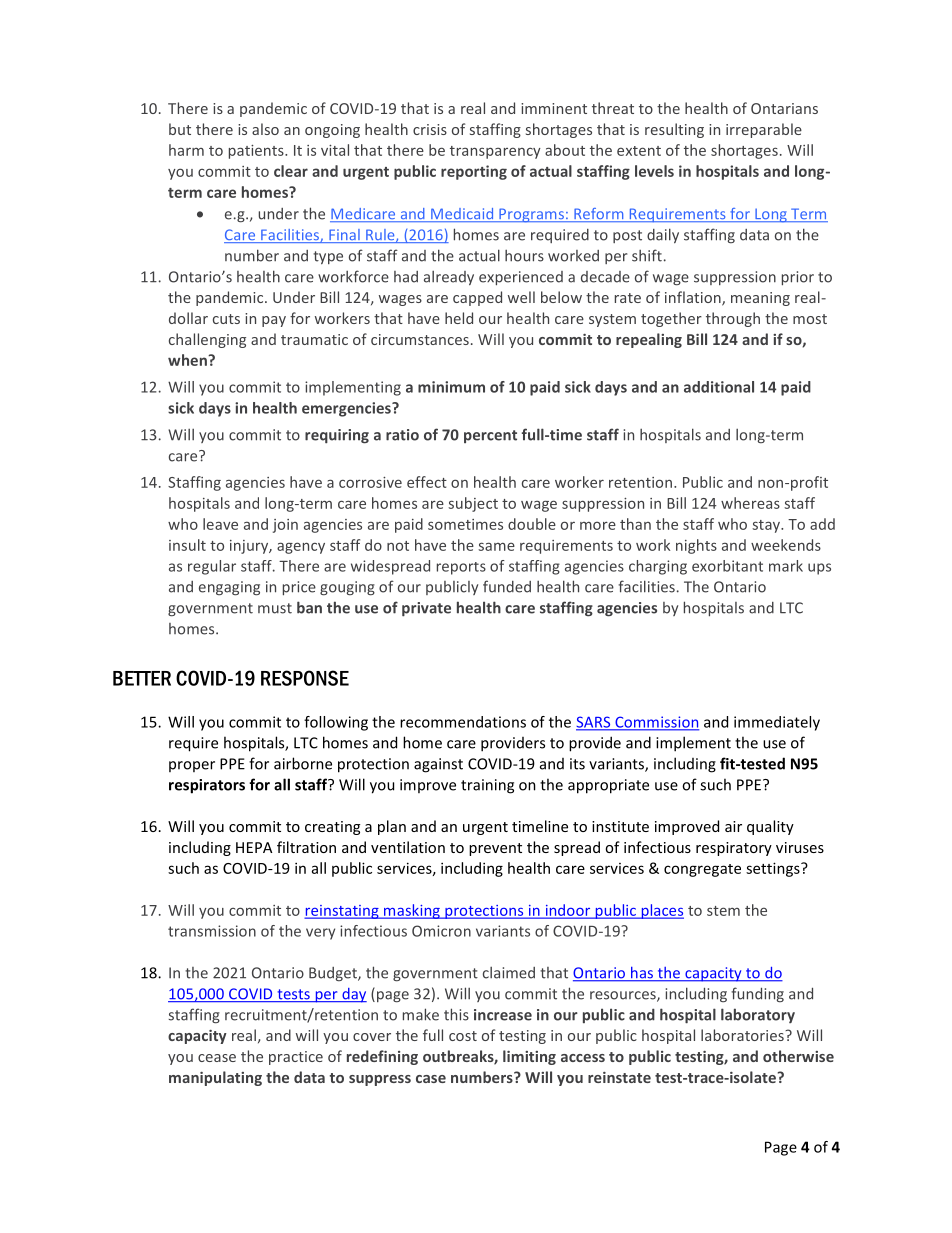 This image has height=1233, width=952. What do you see at coordinates (463, 1036) in the image?
I see `cost` at bounding box center [463, 1036].
